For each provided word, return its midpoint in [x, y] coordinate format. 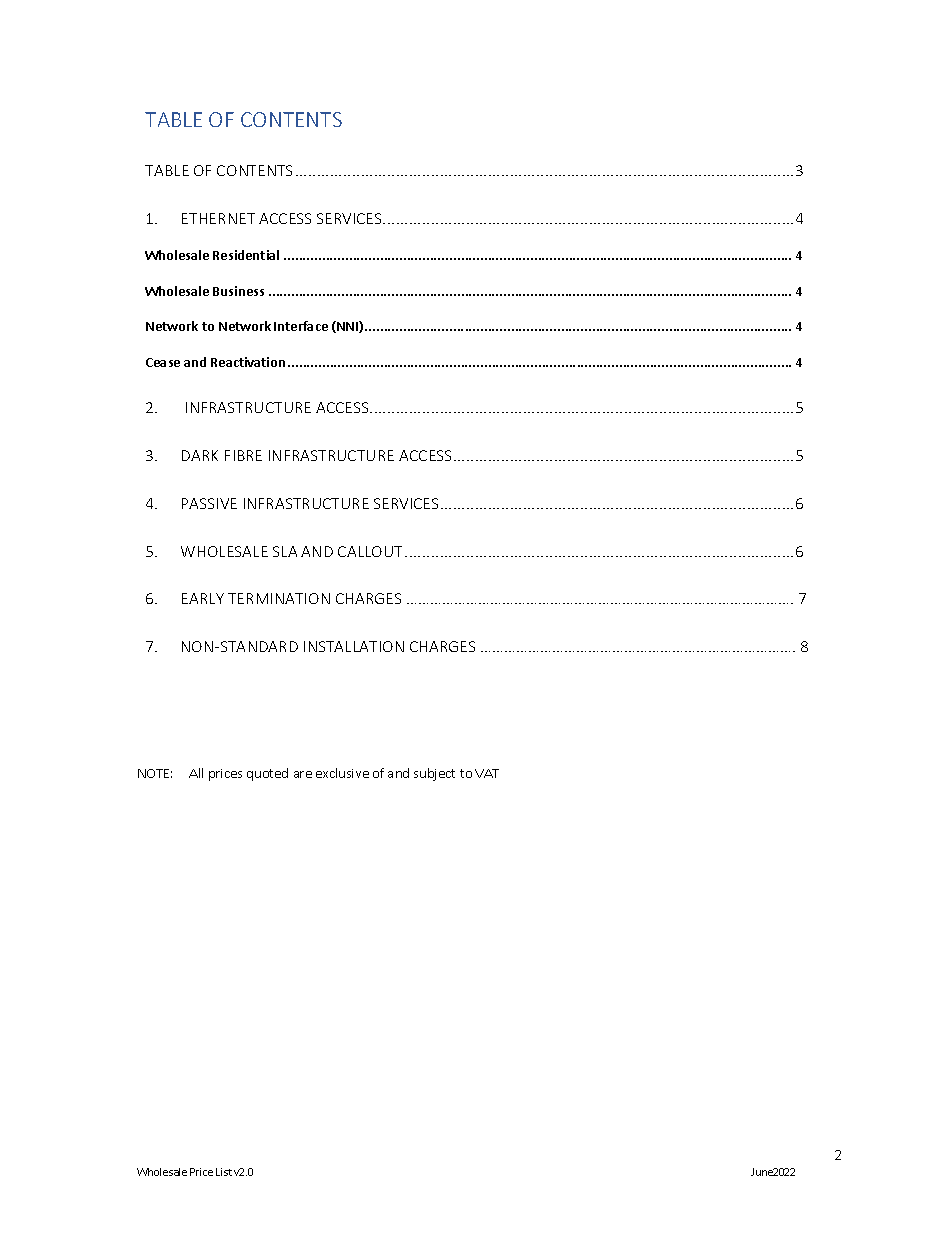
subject [434, 774]
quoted [267, 774]
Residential [246, 255]
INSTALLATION [354, 646]
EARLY [203, 598]
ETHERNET [218, 218]
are [303, 774]
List [224, 1172]
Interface [301, 326]
